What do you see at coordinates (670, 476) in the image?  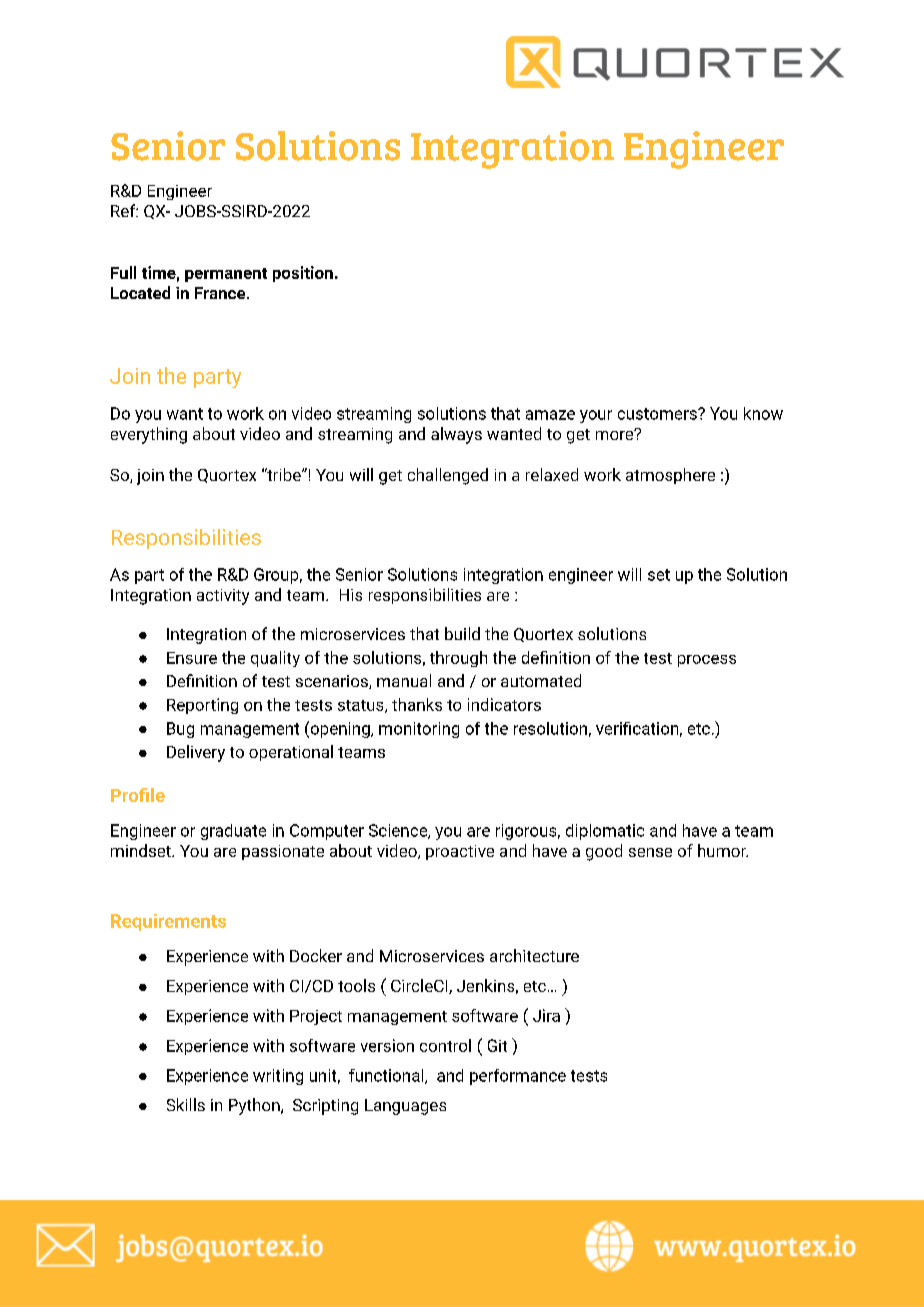 I see `atmosphere` at bounding box center [670, 476].
